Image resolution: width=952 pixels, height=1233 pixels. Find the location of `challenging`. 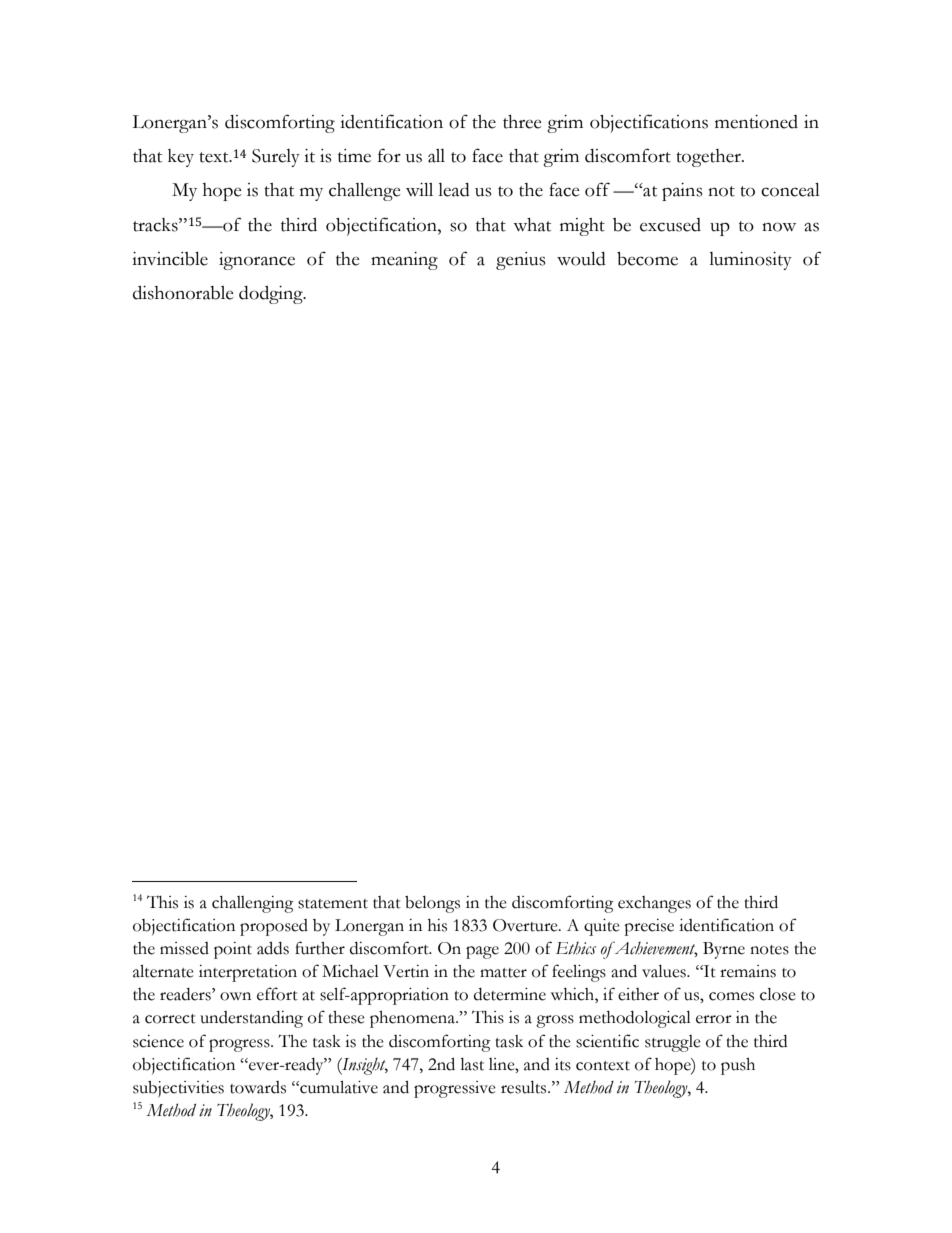

challenging is located at coordinates (253, 904).
